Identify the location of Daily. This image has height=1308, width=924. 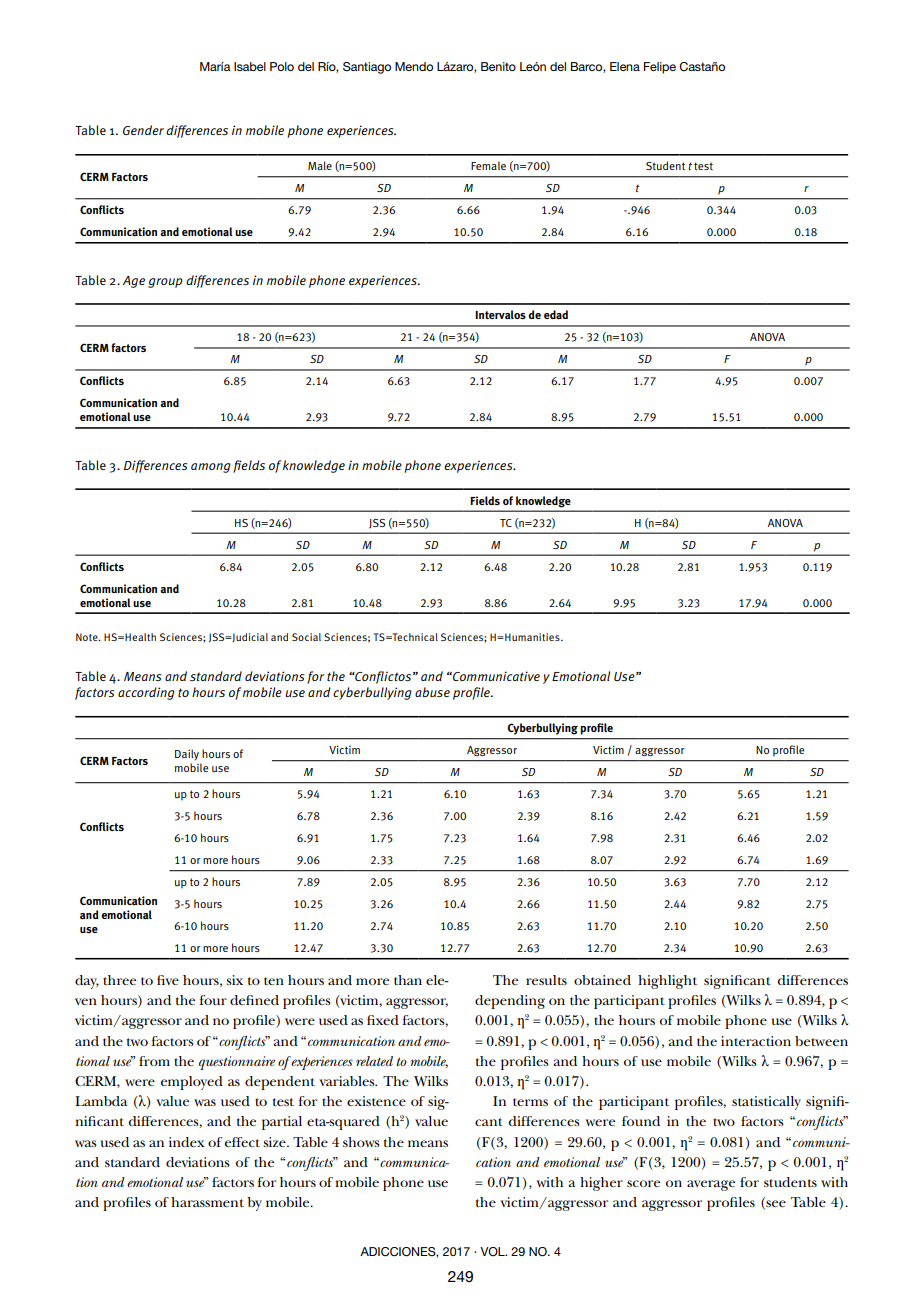
(187, 754).
